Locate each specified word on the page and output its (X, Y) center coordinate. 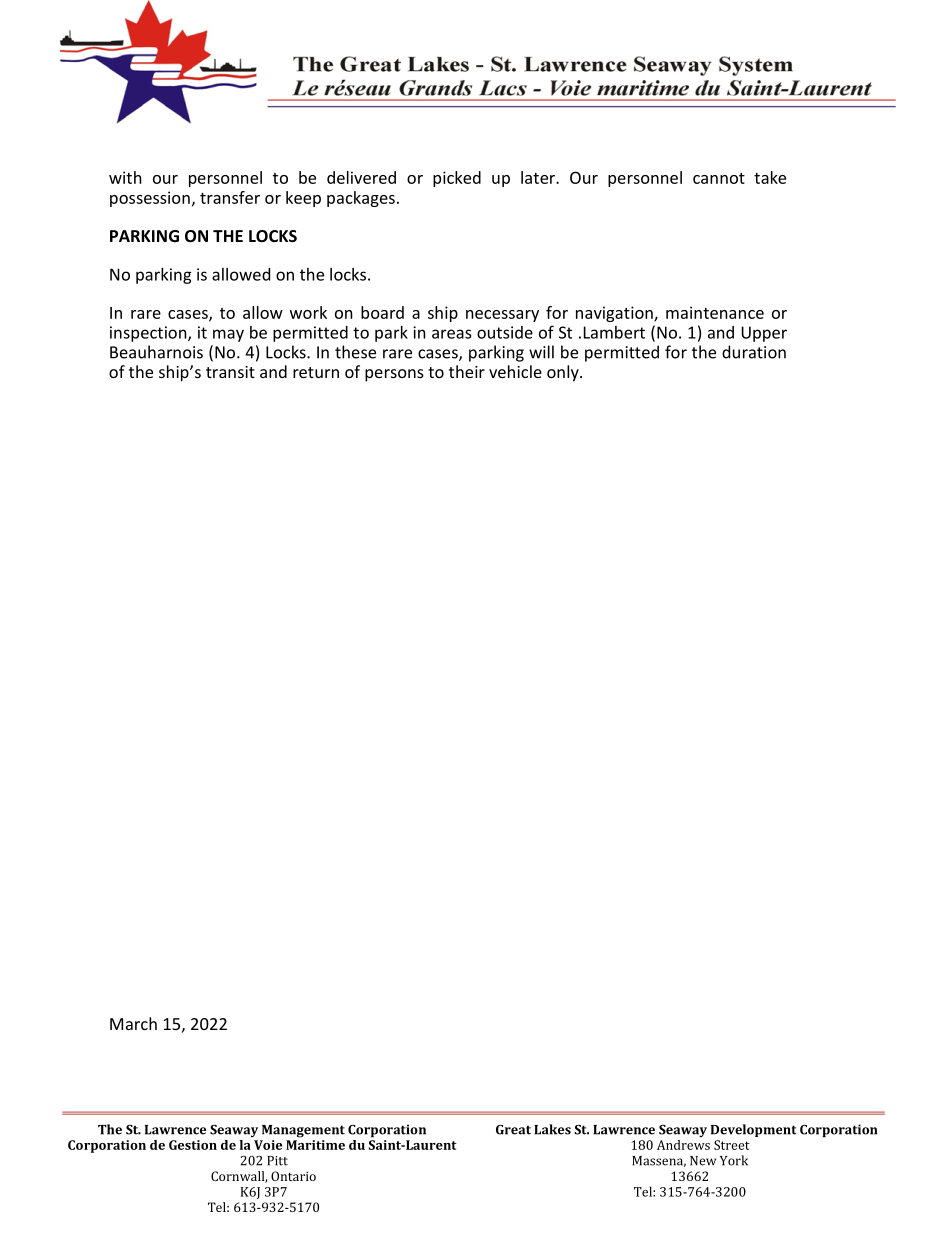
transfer (230, 197)
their (467, 371)
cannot (719, 178)
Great (513, 1130)
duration (754, 352)
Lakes (552, 1129)
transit (230, 372)
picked (457, 179)
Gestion (193, 1145)
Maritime (315, 1145)
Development (754, 1130)
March (133, 1023)
